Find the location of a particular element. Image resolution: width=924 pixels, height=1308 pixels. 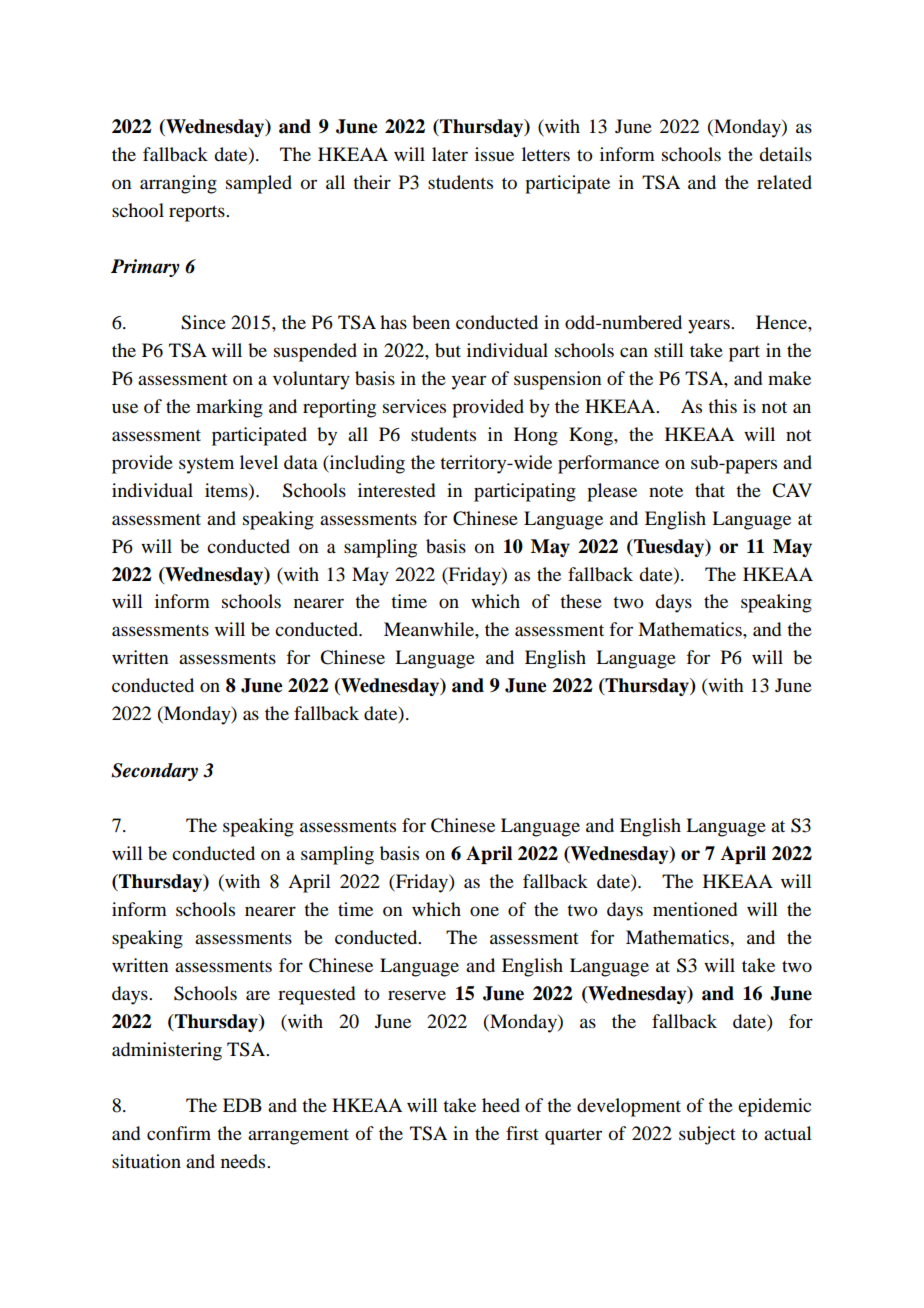

arranging is located at coordinates (178, 184).
